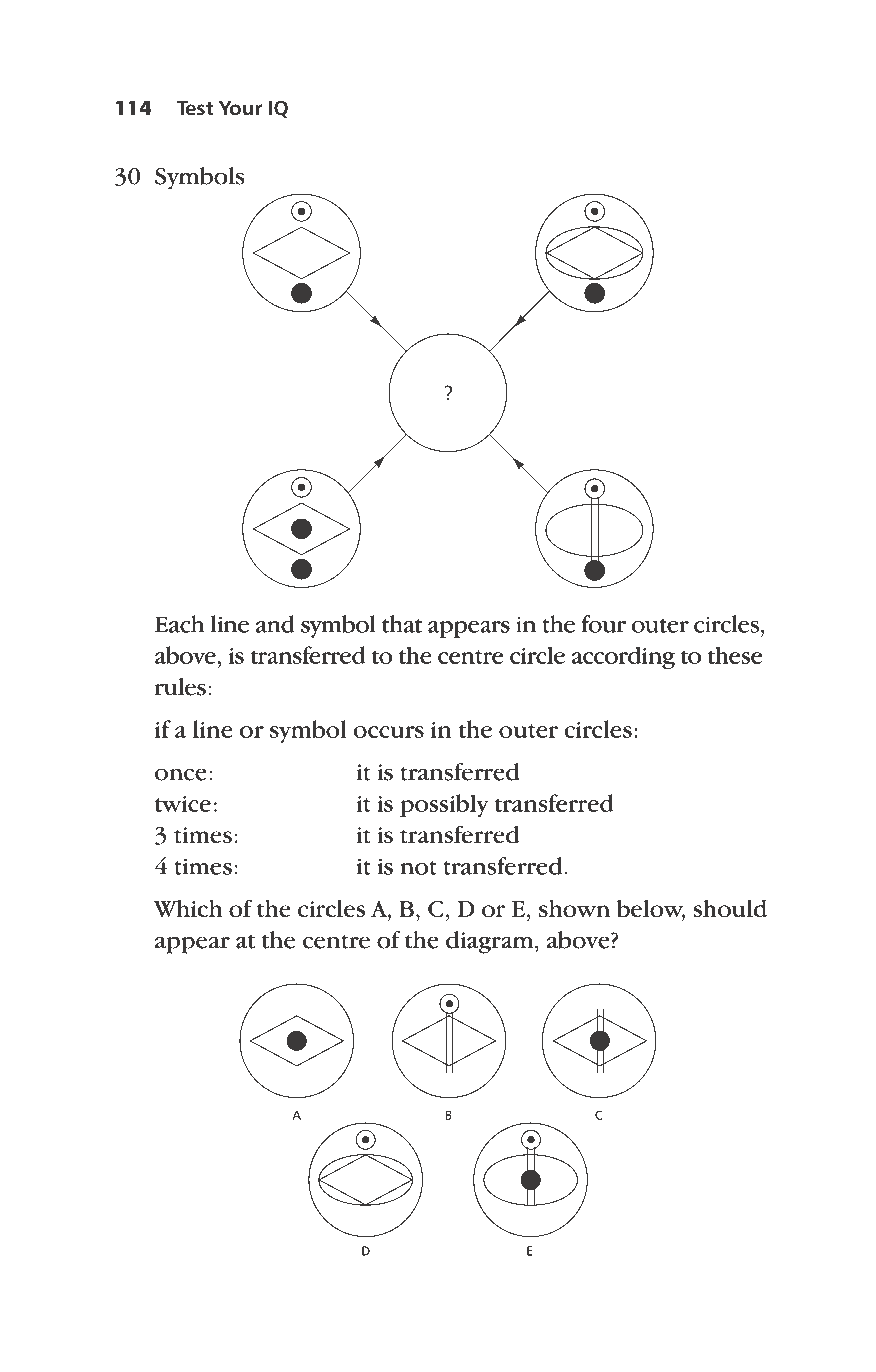 This screenshot has width=876, height=1372. I want to click on rules, so click(180, 687).
